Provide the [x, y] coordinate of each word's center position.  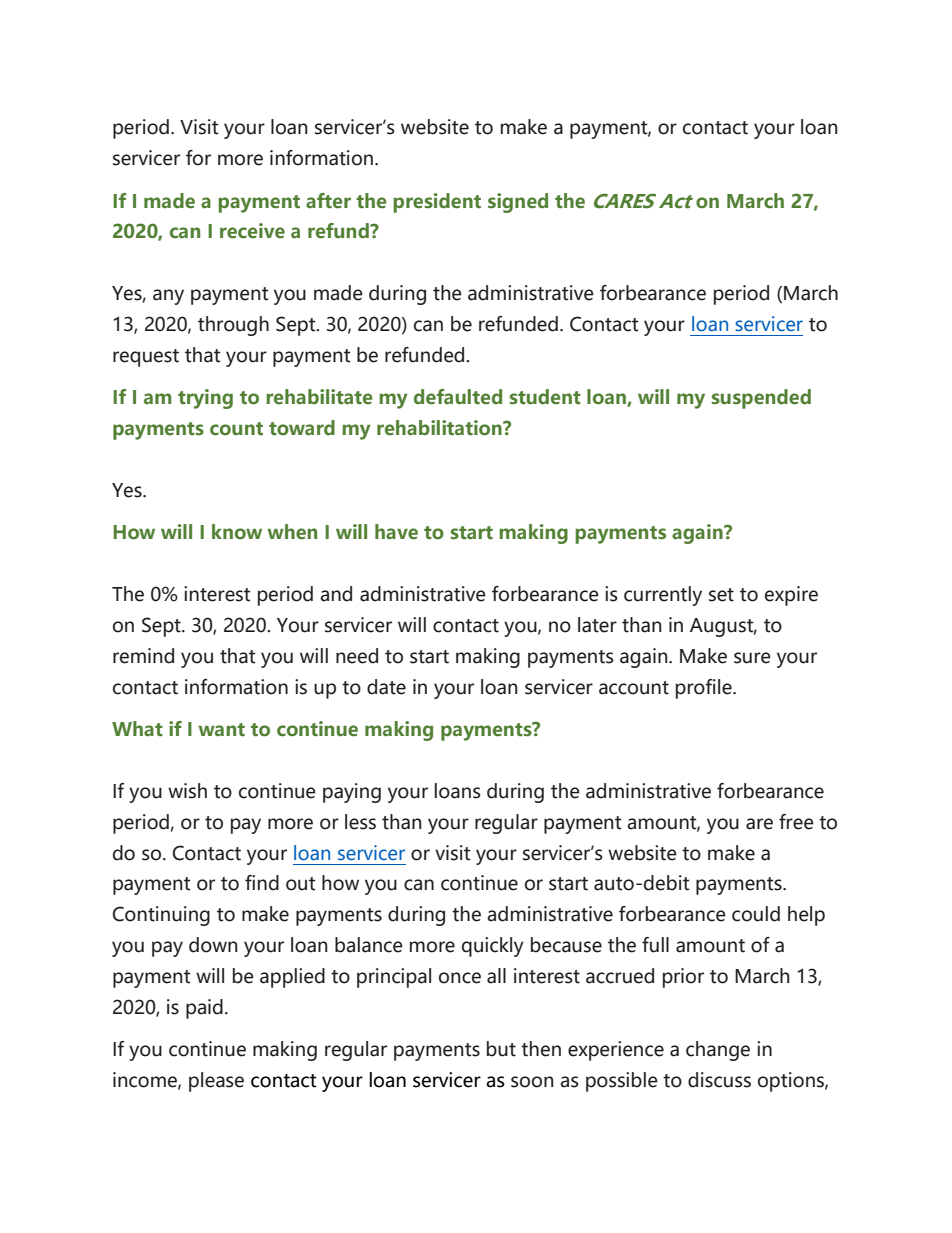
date [386, 687]
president [437, 203]
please [216, 1082]
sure [752, 658]
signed [518, 203]
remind [143, 656]
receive [252, 231]
